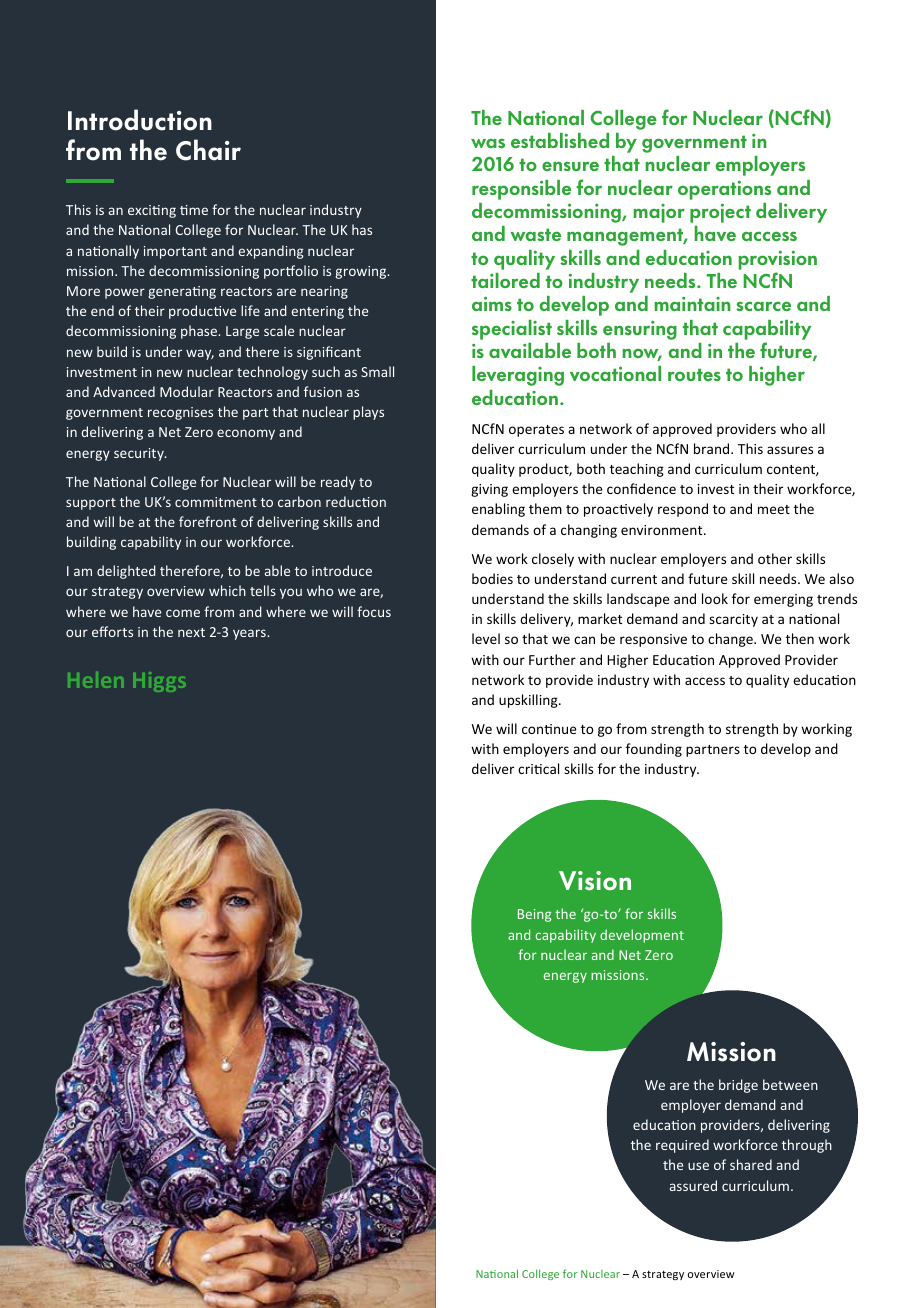  I want to click on change, so click(731, 640).
